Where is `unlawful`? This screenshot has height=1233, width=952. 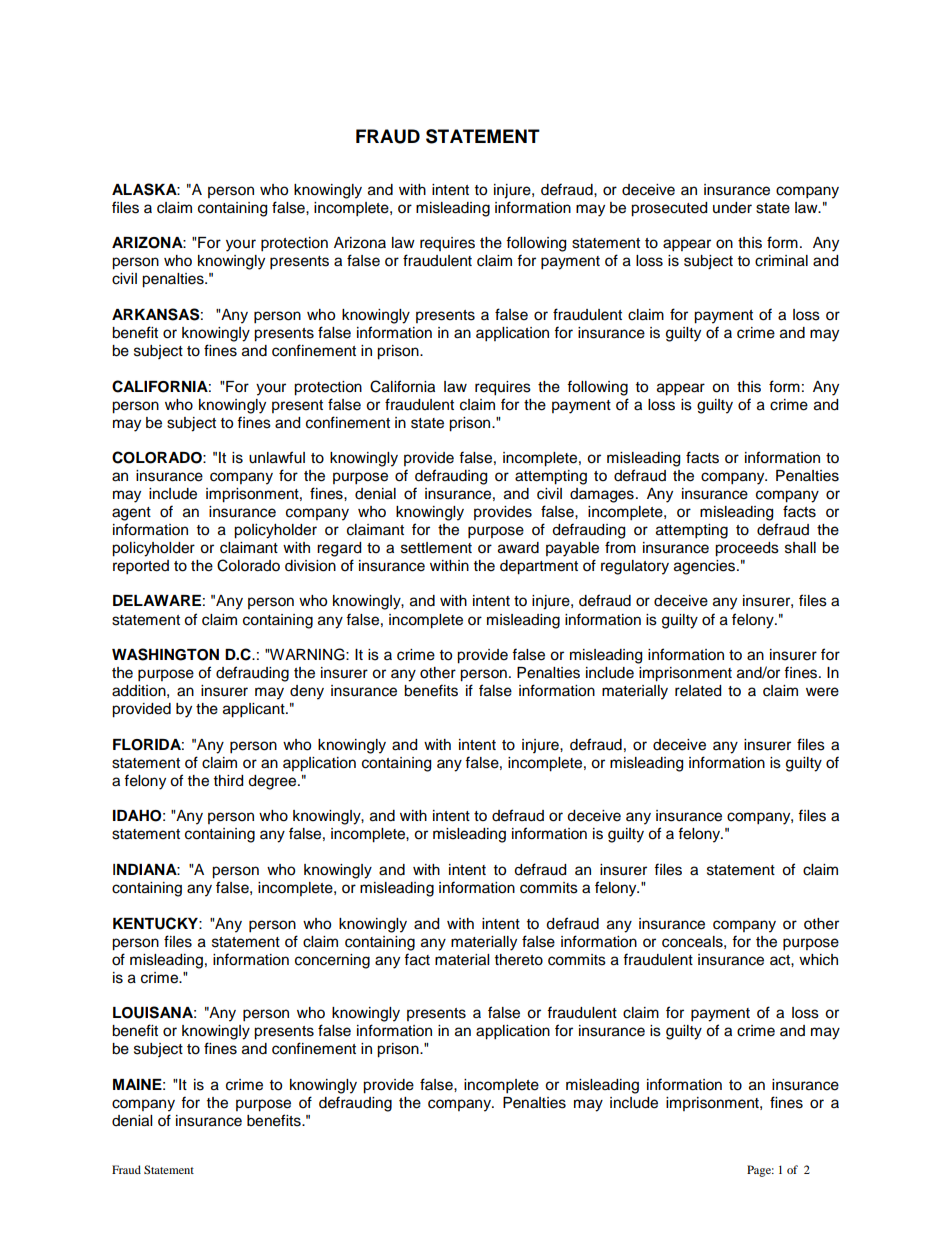 unlawful is located at coordinates (277, 457).
